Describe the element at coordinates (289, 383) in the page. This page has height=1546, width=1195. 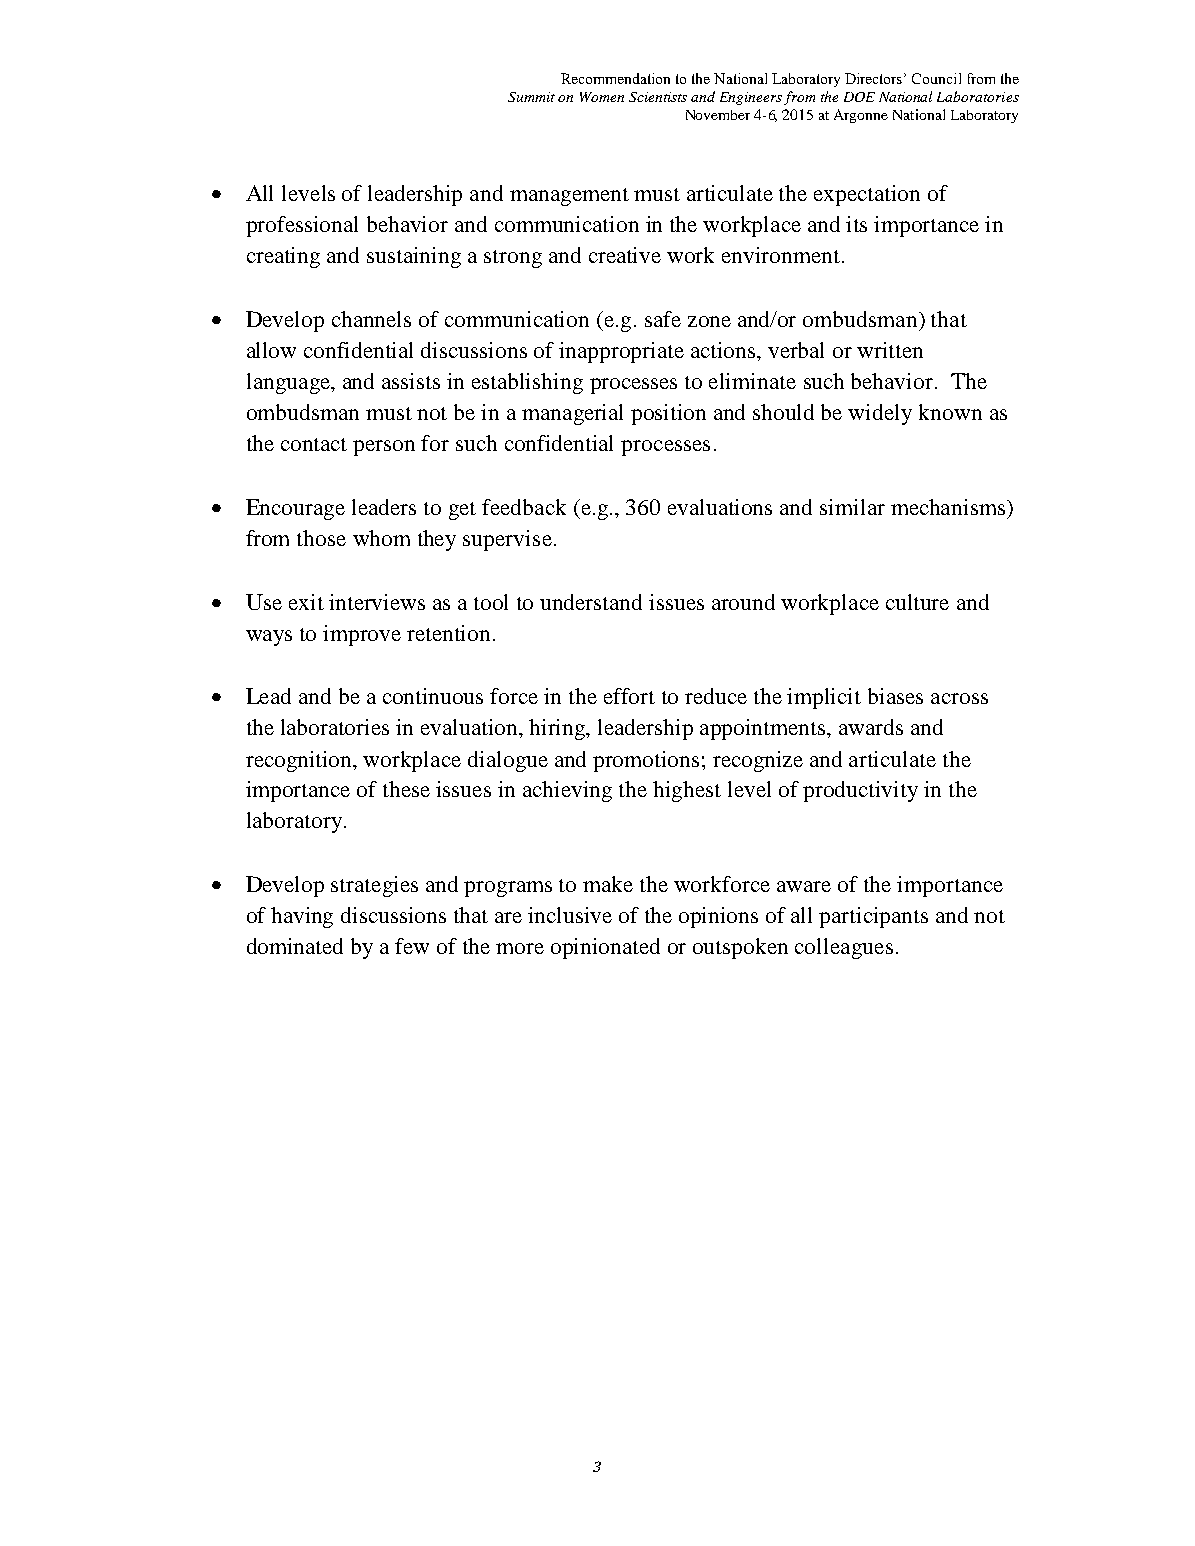
I see `language` at that location.
